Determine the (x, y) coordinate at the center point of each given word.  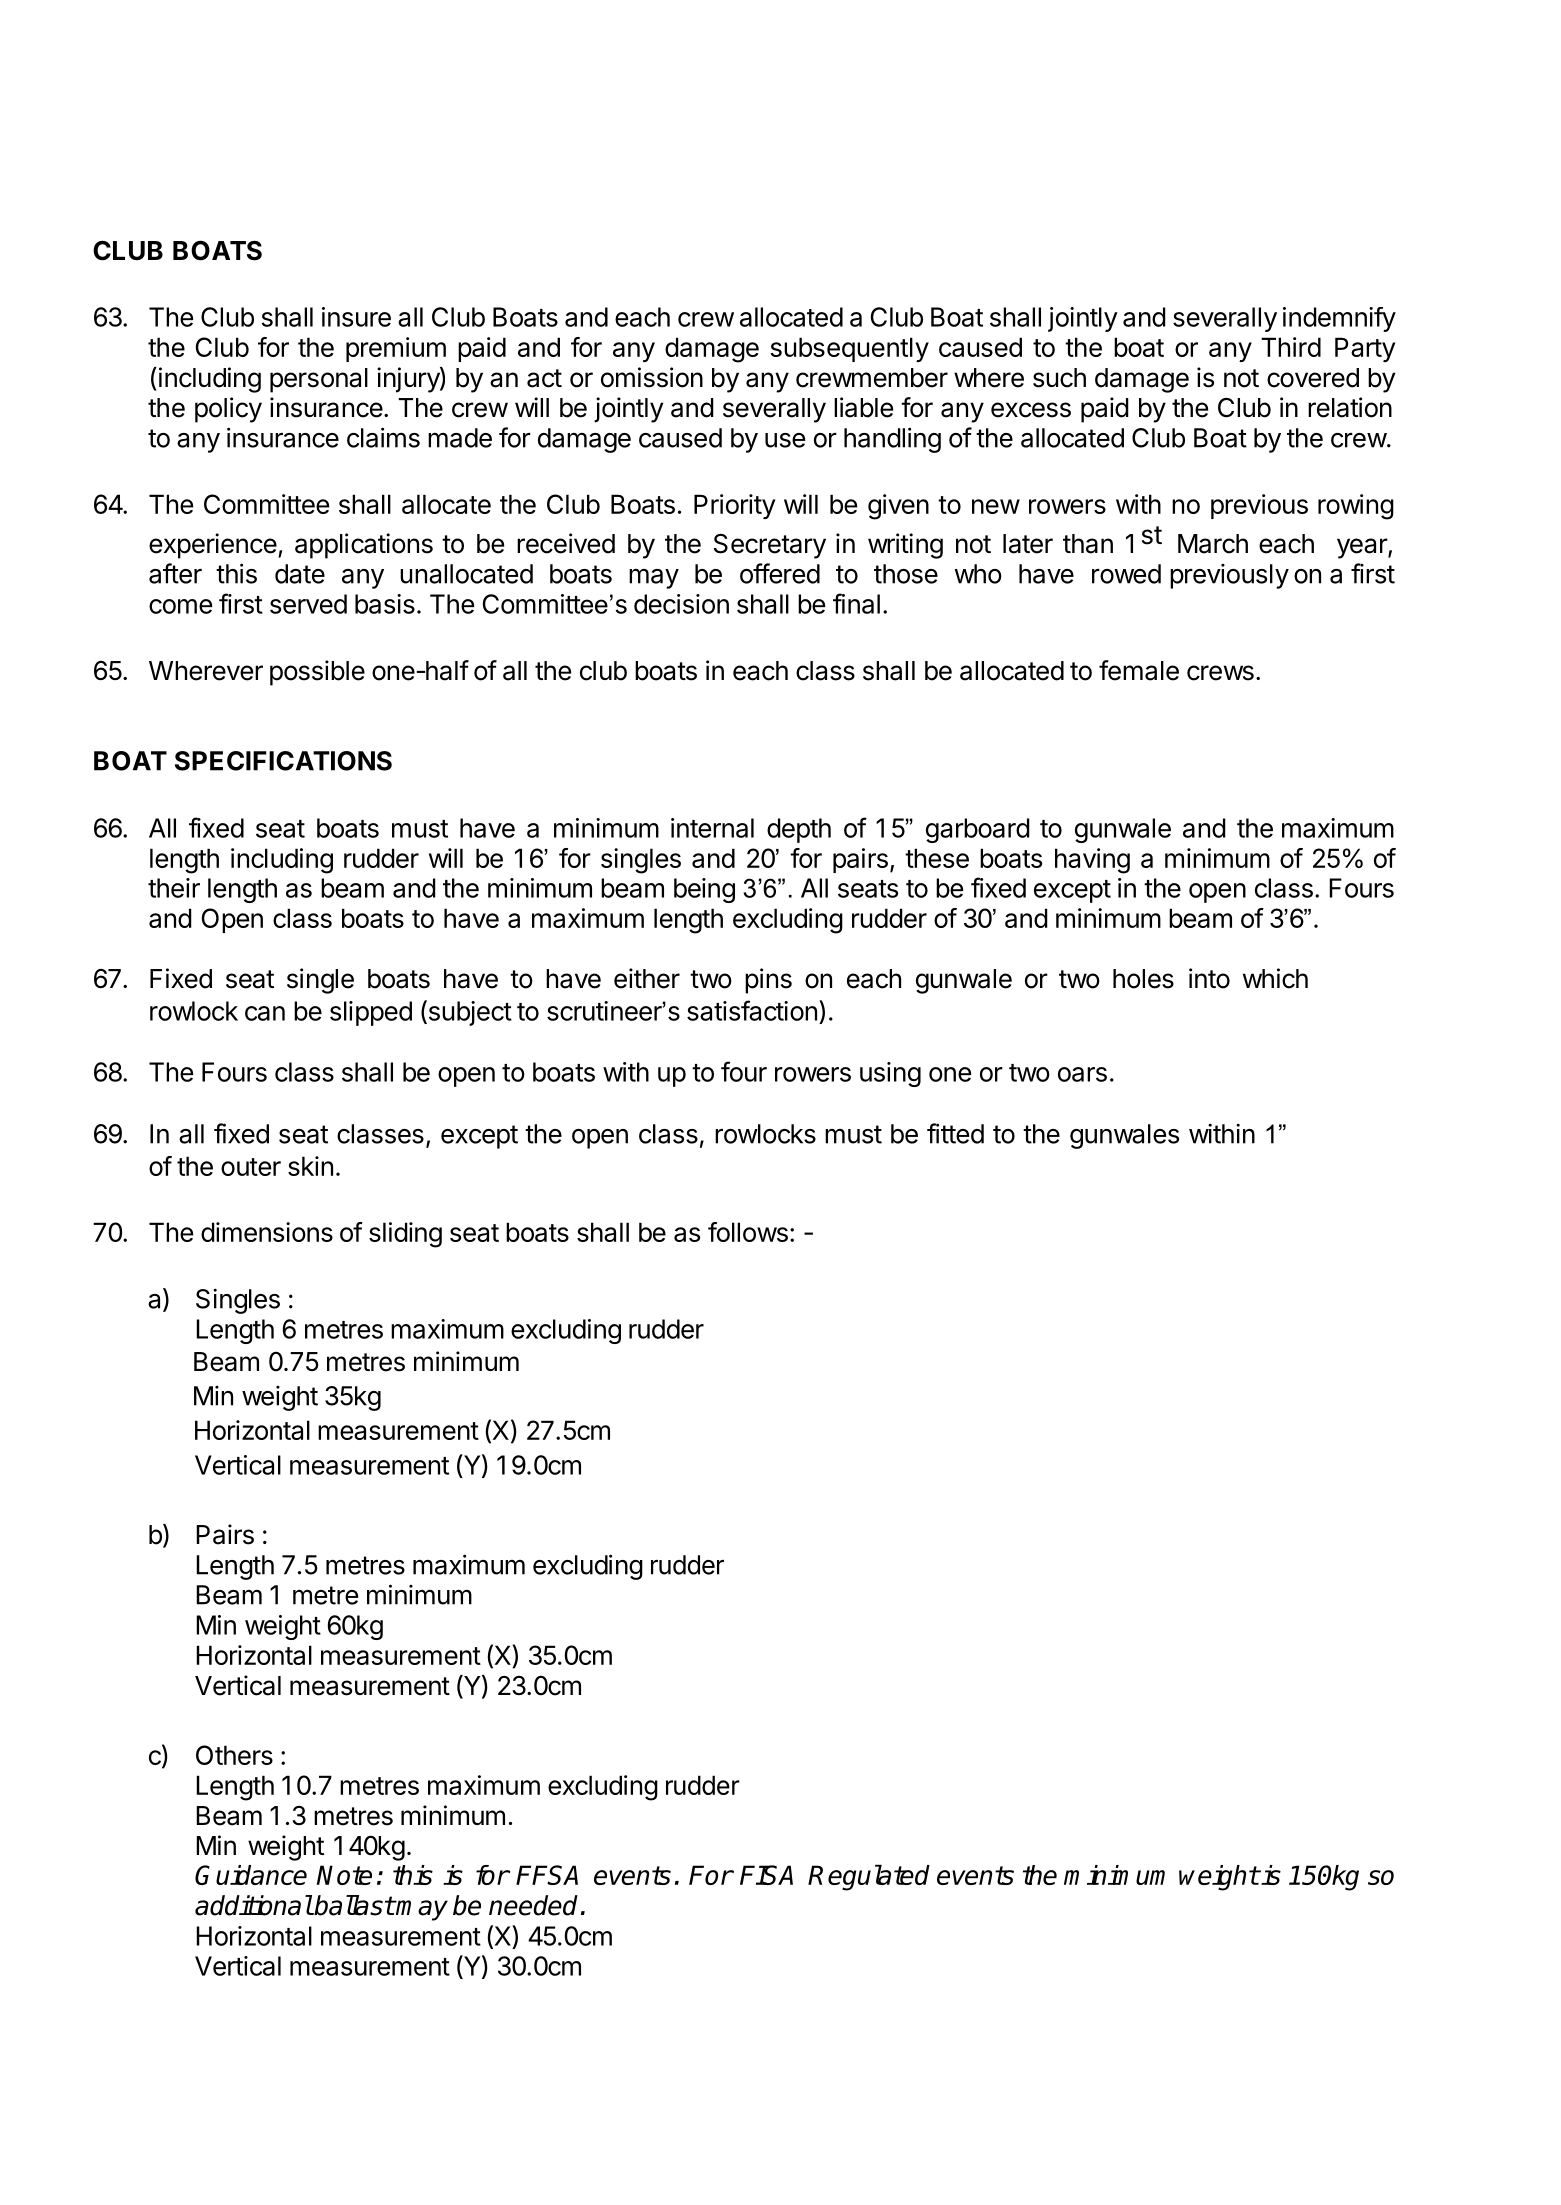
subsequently (850, 349)
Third (1291, 347)
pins (768, 981)
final (856, 603)
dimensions (267, 1232)
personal (319, 380)
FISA (766, 1875)
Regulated (869, 1877)
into (1209, 978)
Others (234, 1755)
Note (344, 1875)
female (1139, 670)
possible (317, 673)
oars (1082, 1074)
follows (748, 1232)
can (265, 1013)
